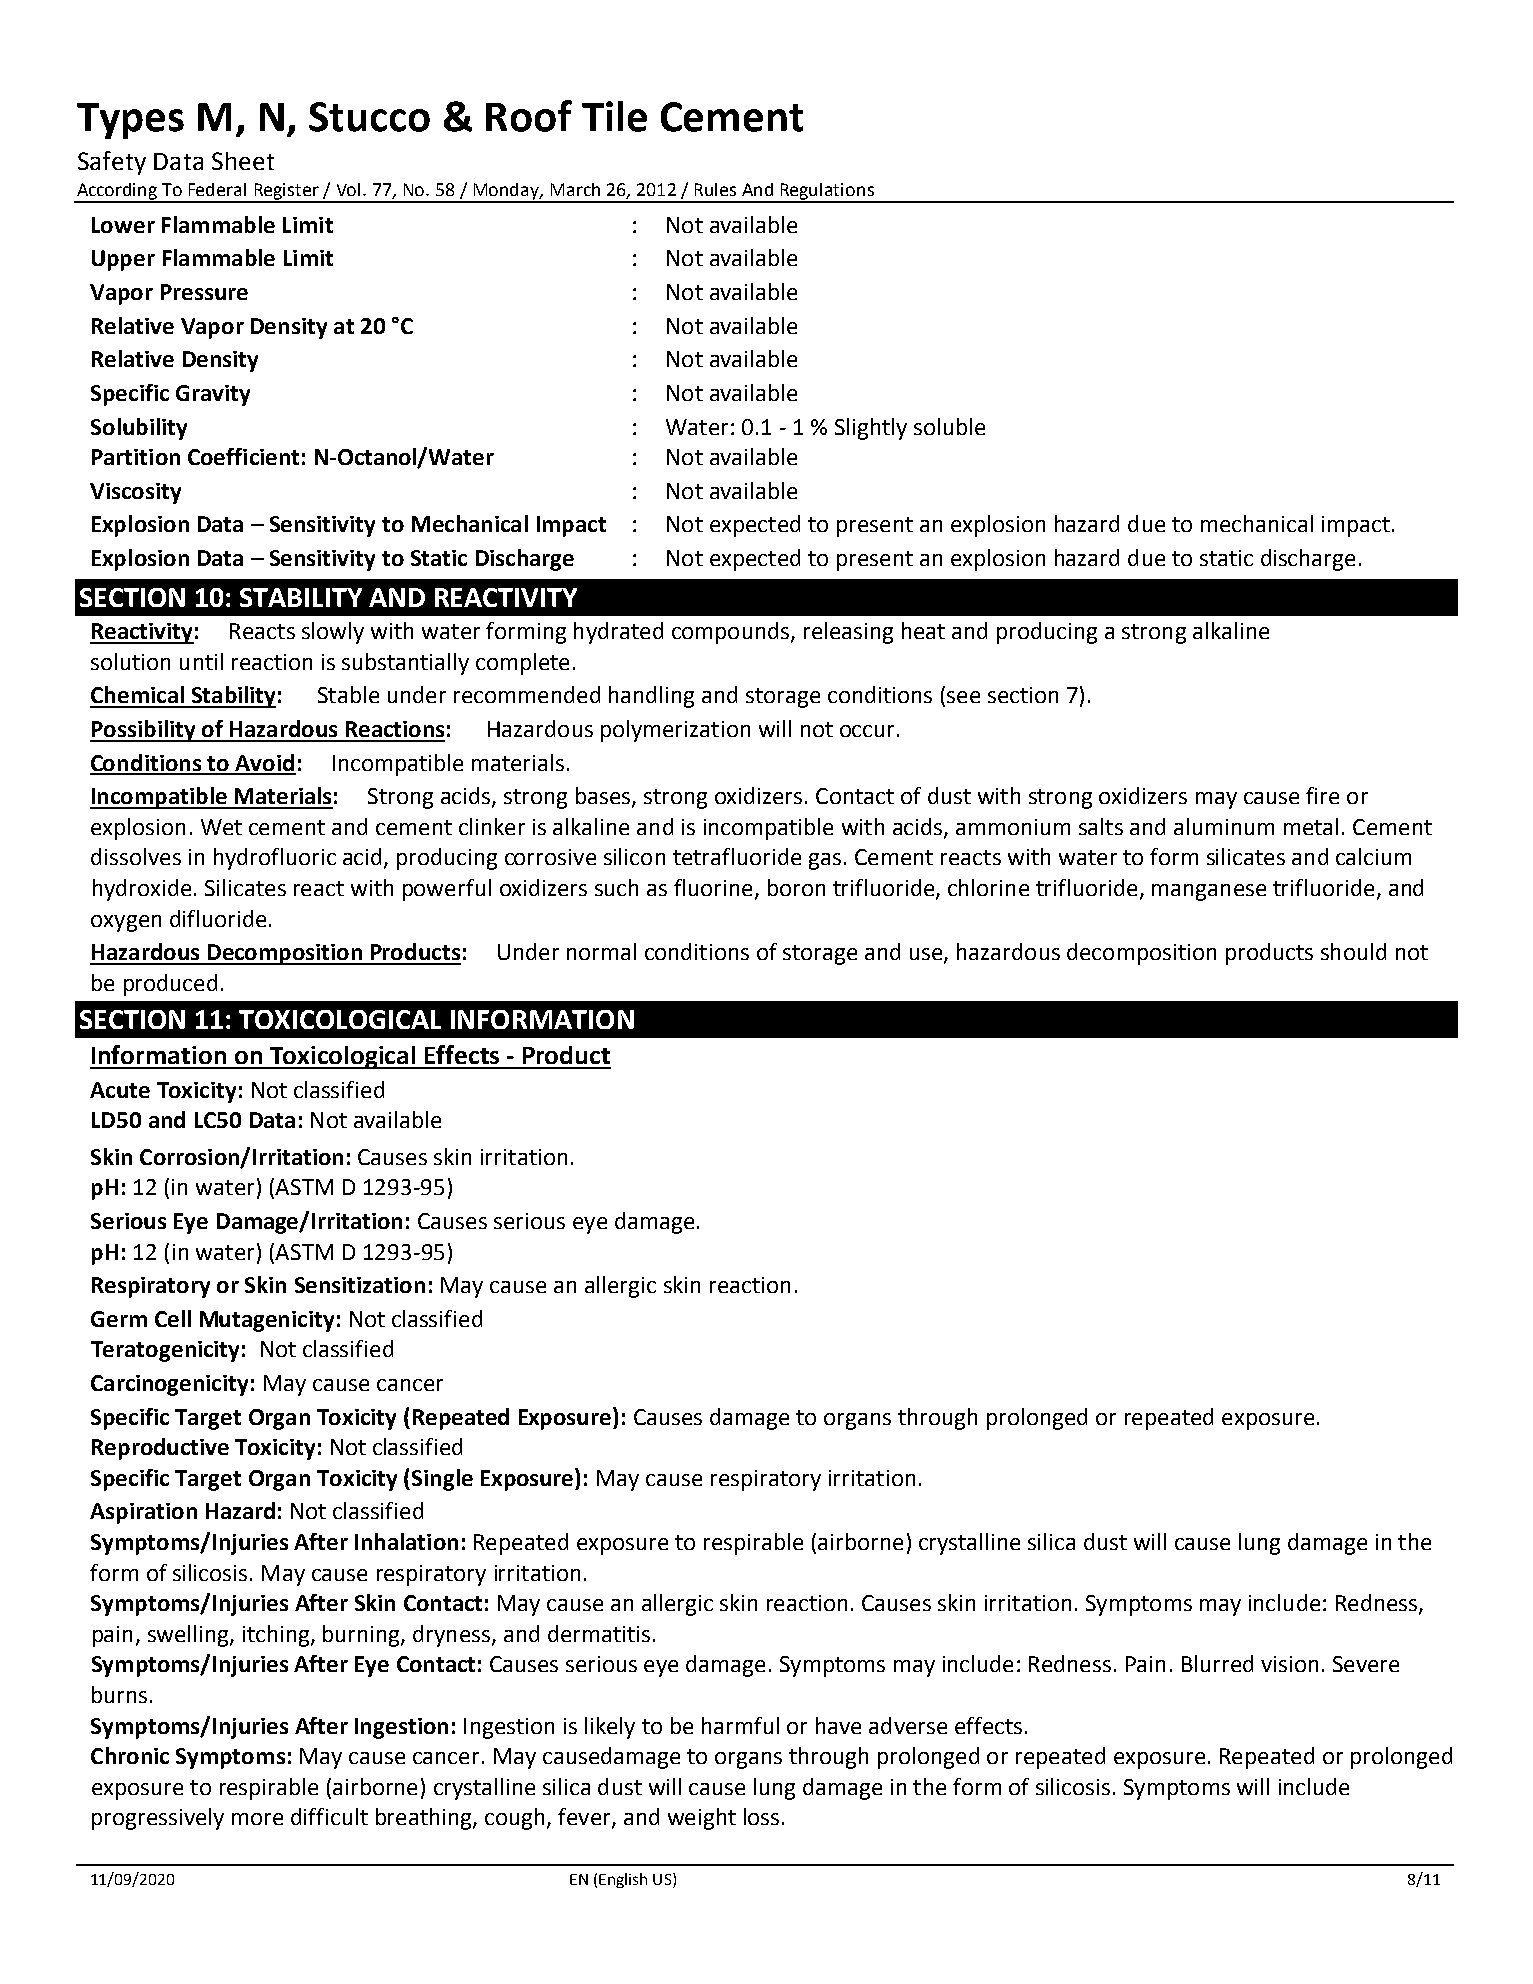 This page has width=1533, height=1984. Describe the element at coordinates (360, 1285) in the page. I see `Sensitization` at that location.
